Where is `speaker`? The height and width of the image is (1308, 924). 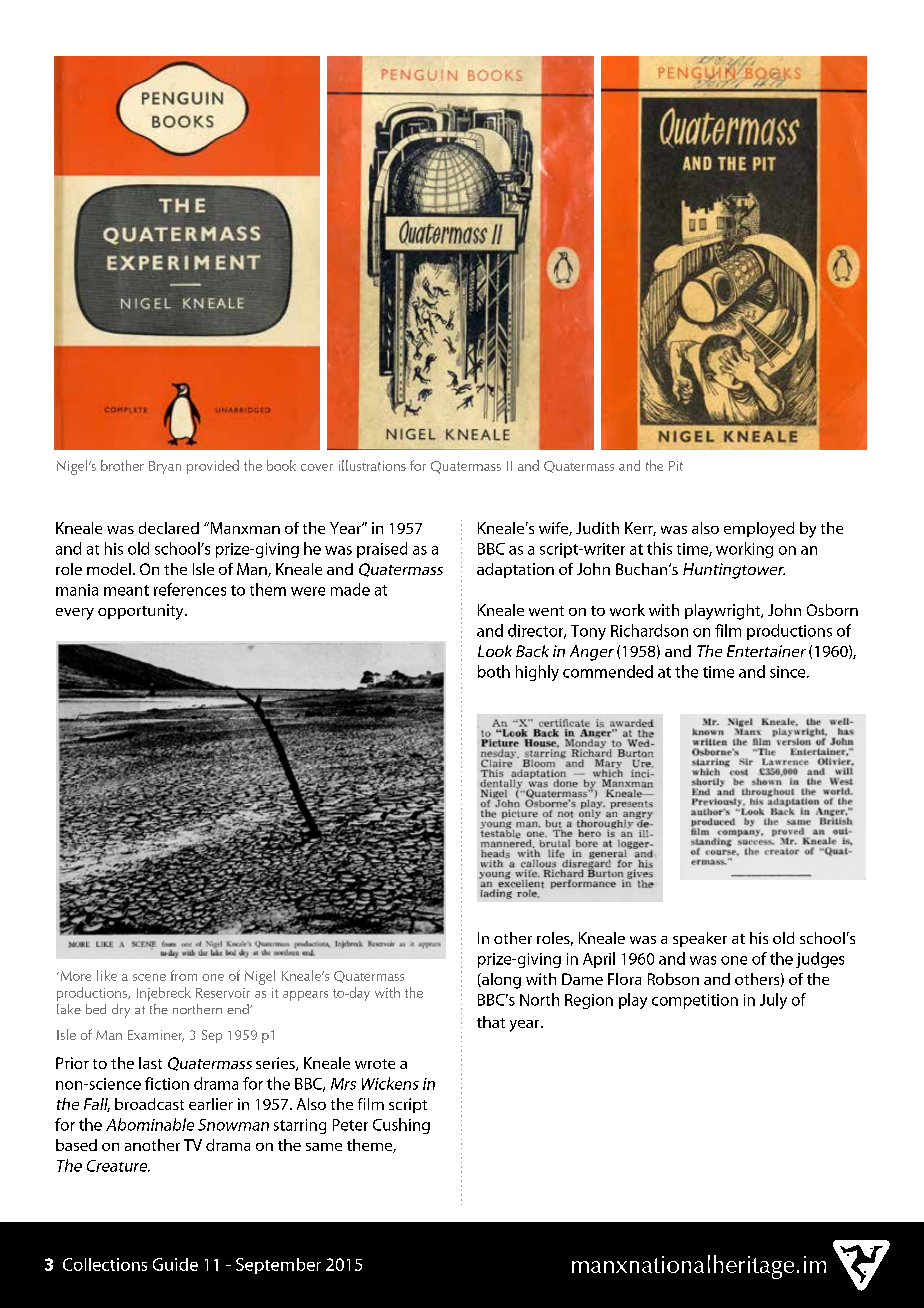 speaker is located at coordinates (700, 939).
